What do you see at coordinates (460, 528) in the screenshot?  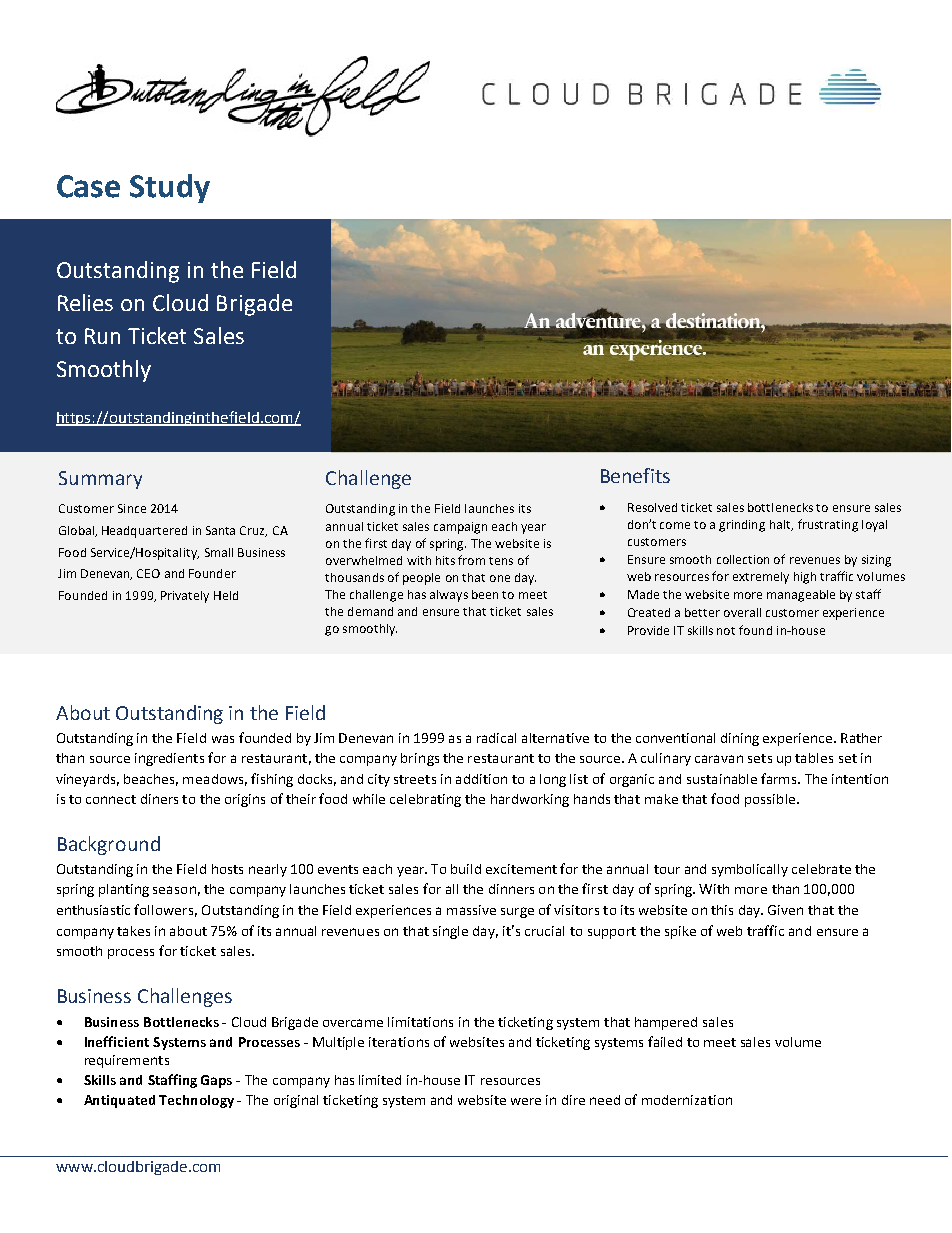 I see `campaign` at bounding box center [460, 528].
